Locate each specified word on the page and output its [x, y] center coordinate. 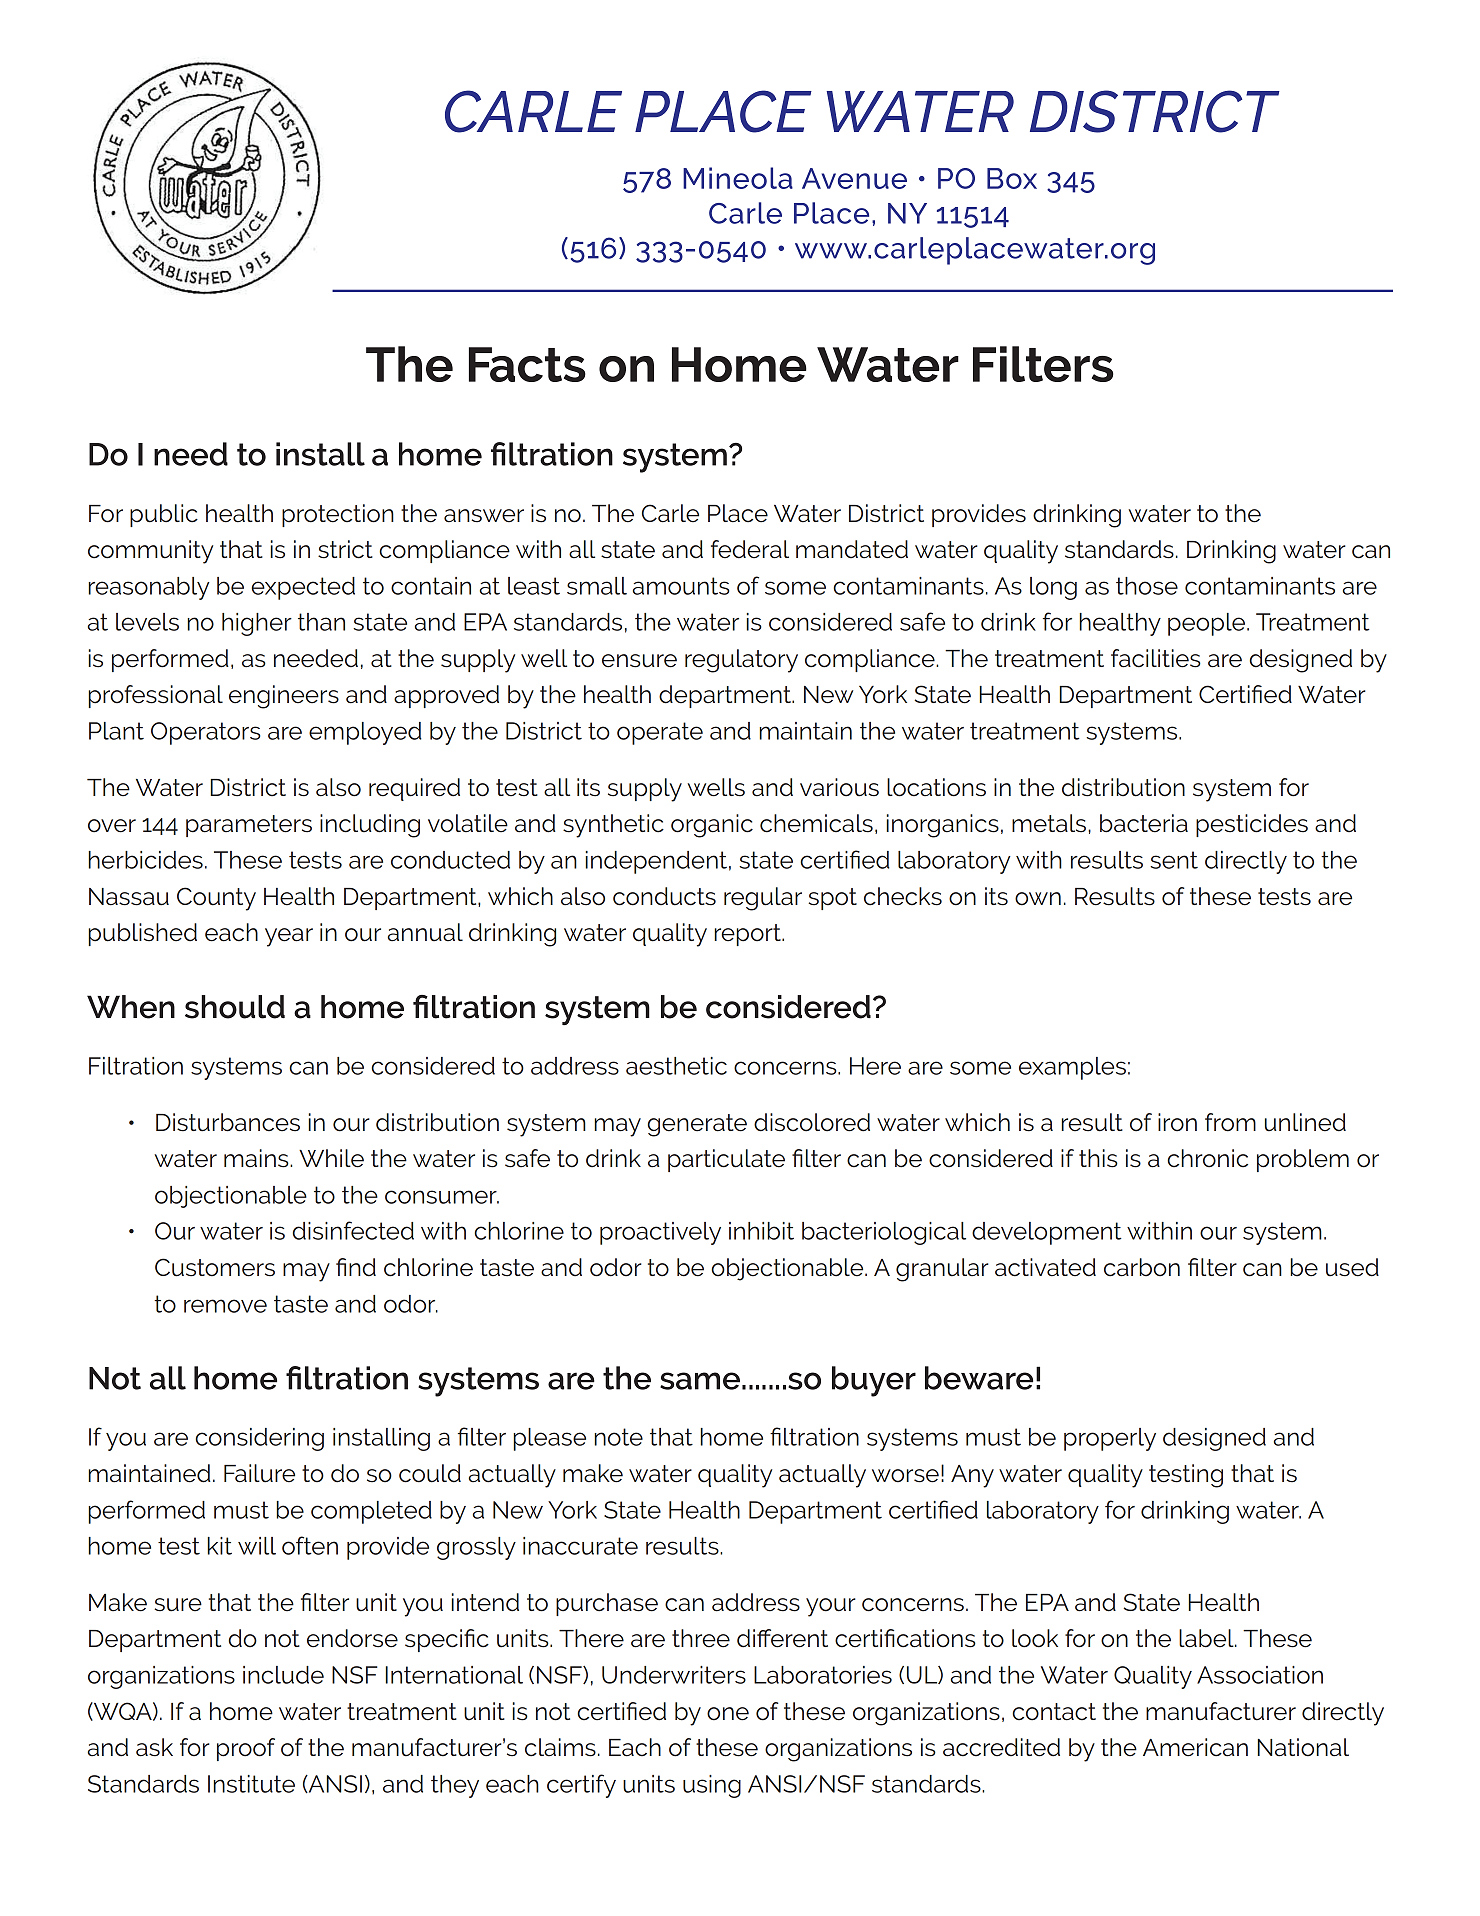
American [1195, 1747]
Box [1012, 178]
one [728, 1714]
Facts [527, 364]
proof [246, 1749]
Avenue [854, 178]
